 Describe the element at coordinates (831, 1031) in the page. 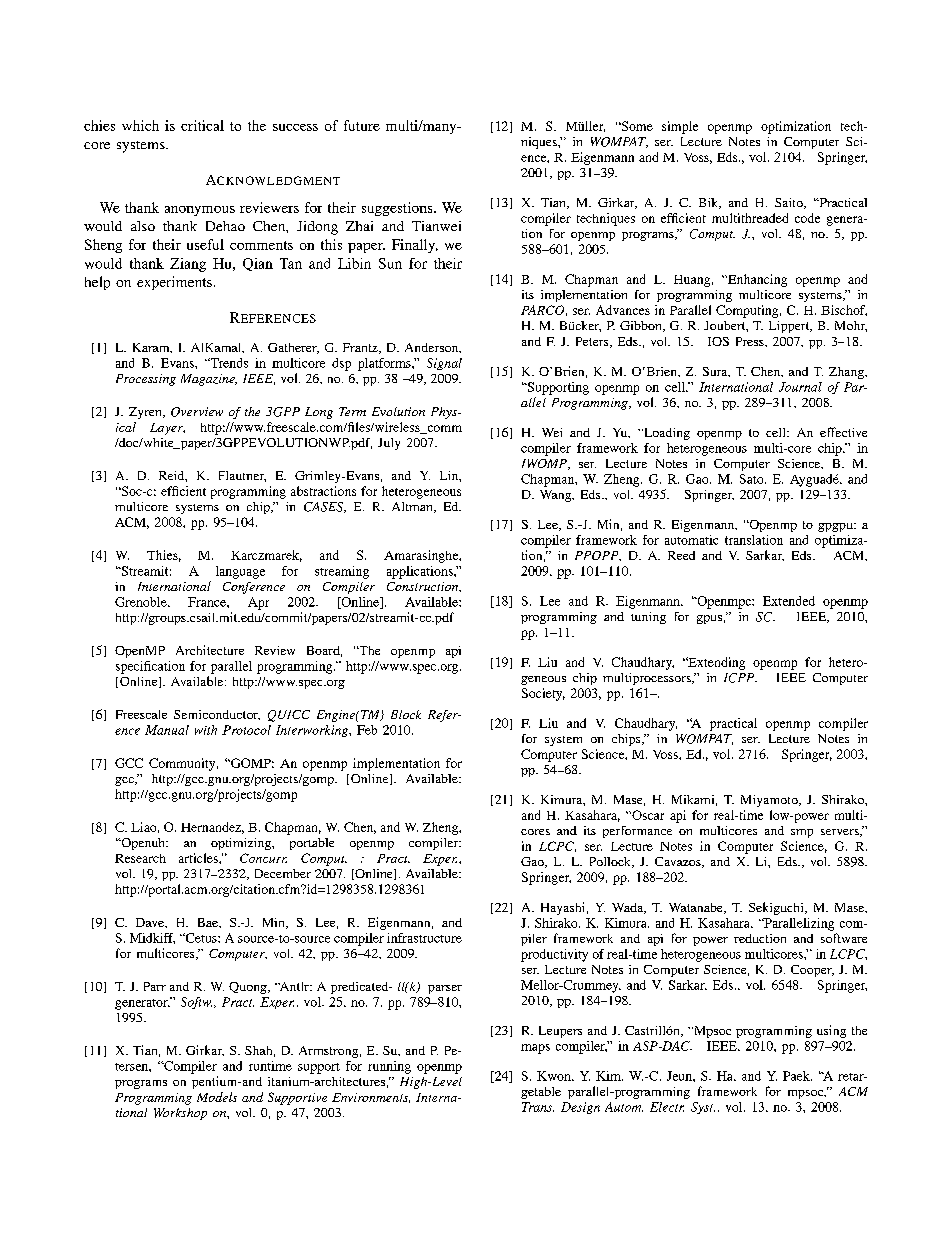

I see `using` at that location.
